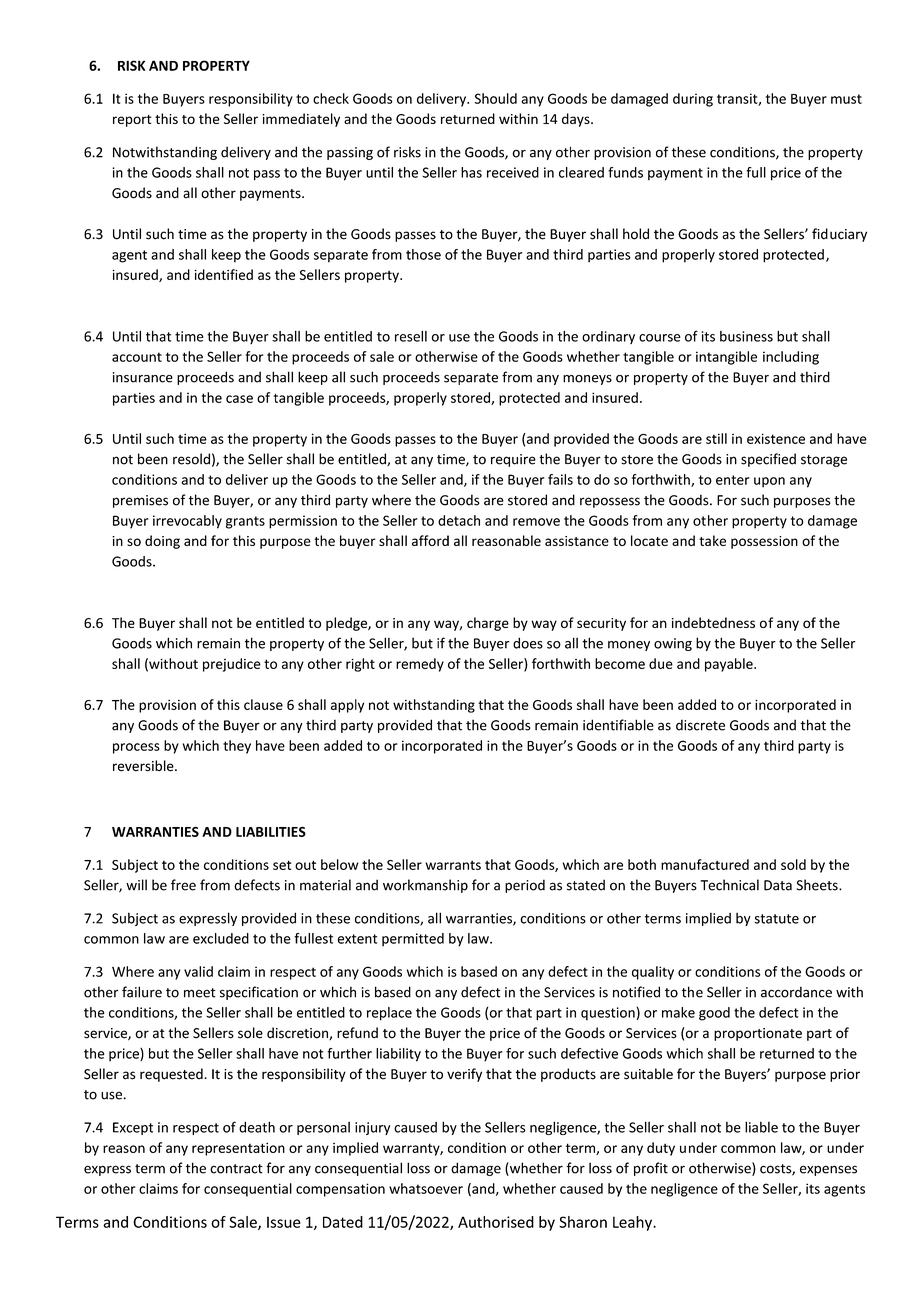 Image resolution: width=924 pixels, height=1308 pixels. What do you see at coordinates (495, 98) in the screenshot?
I see `Should` at bounding box center [495, 98].
